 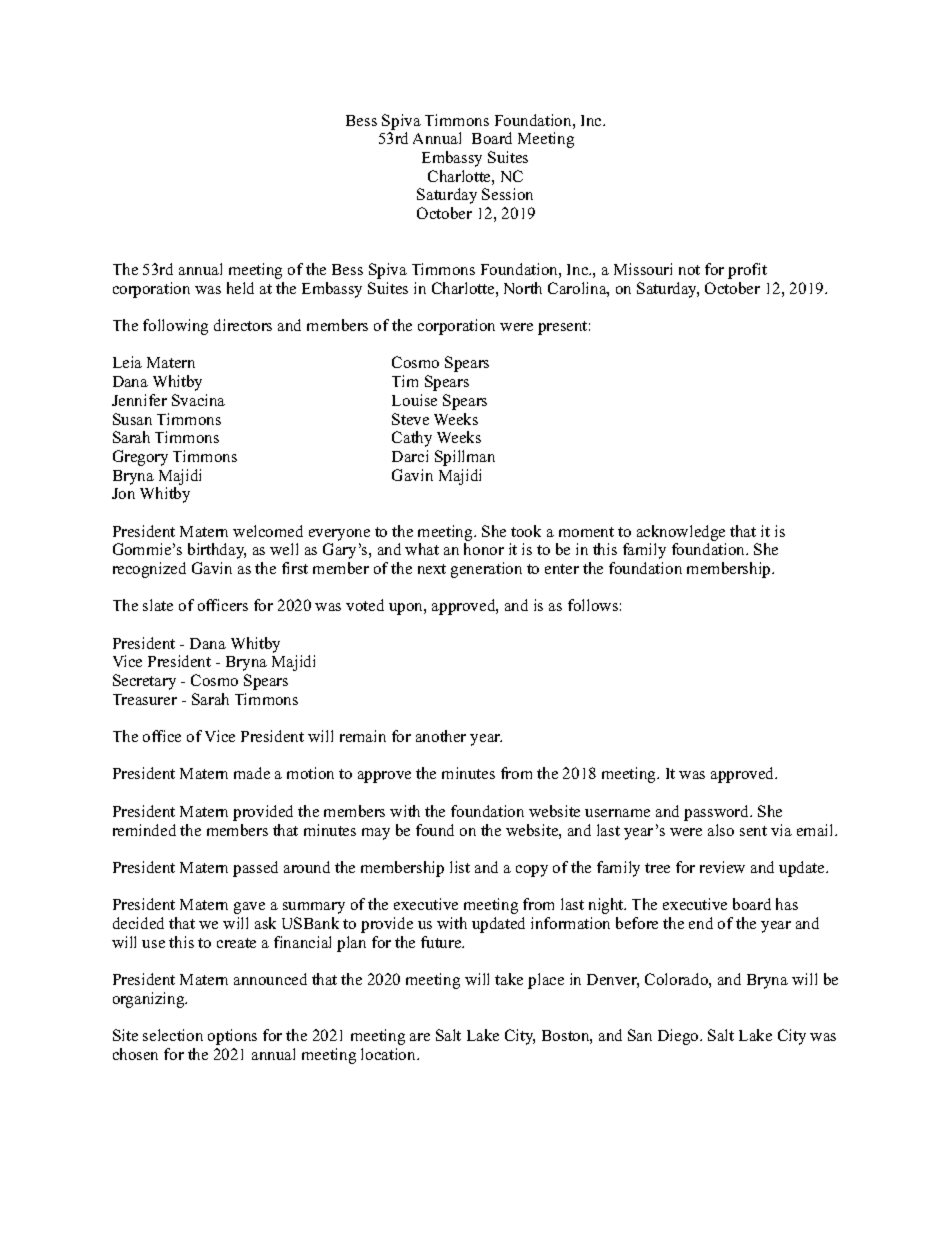 What do you see at coordinates (679, 1037) in the page?
I see `Diego` at bounding box center [679, 1037].
